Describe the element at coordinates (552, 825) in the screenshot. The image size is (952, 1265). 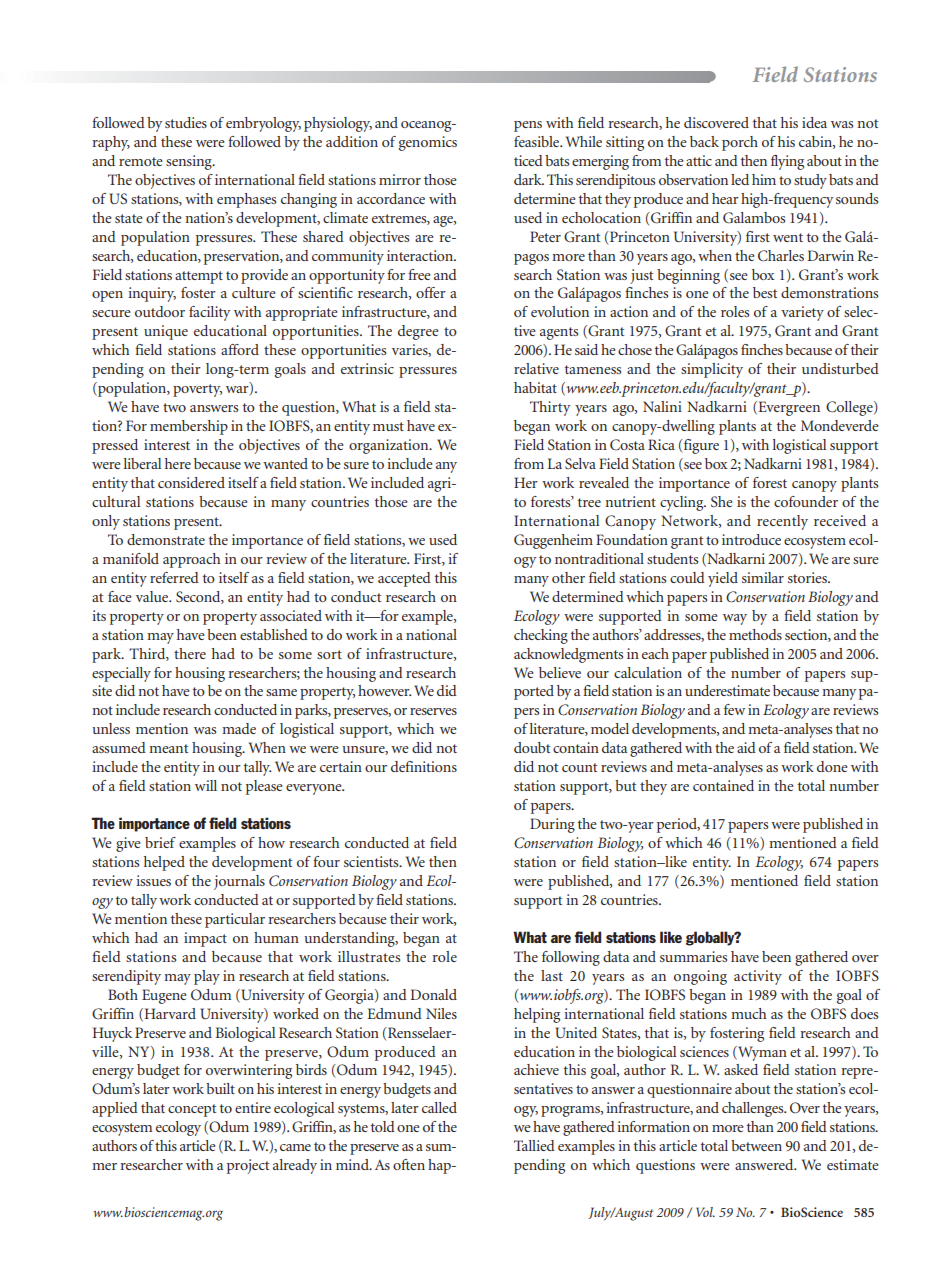
I see `During` at that location.
